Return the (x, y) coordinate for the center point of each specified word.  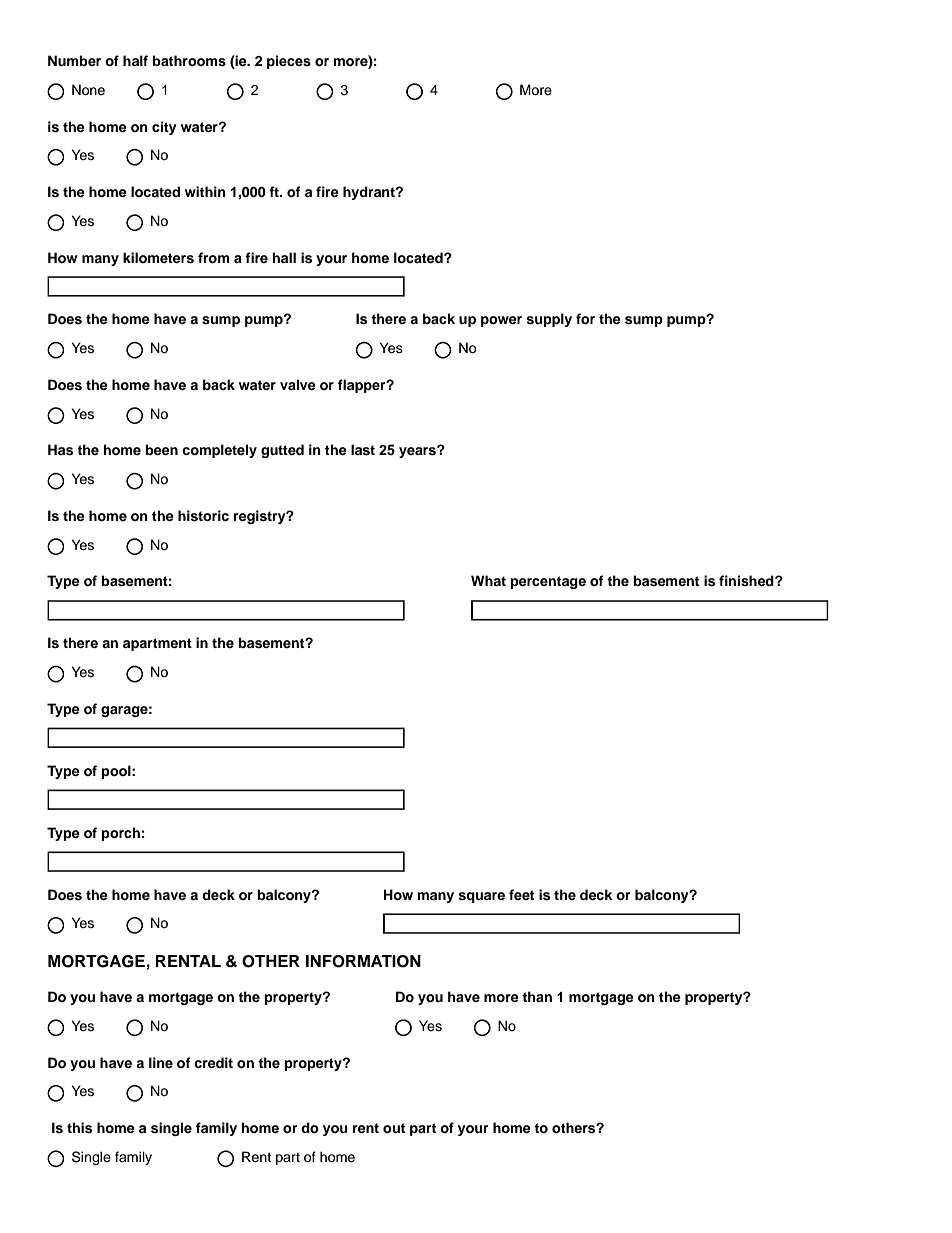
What (488, 580)
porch (120, 834)
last (363, 450)
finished (747, 581)
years (418, 452)
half (135, 60)
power (501, 321)
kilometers (158, 258)
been (161, 449)
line (161, 1062)
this (79, 1128)
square (482, 897)
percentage (548, 582)
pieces (289, 62)
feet (521, 894)
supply (549, 320)
